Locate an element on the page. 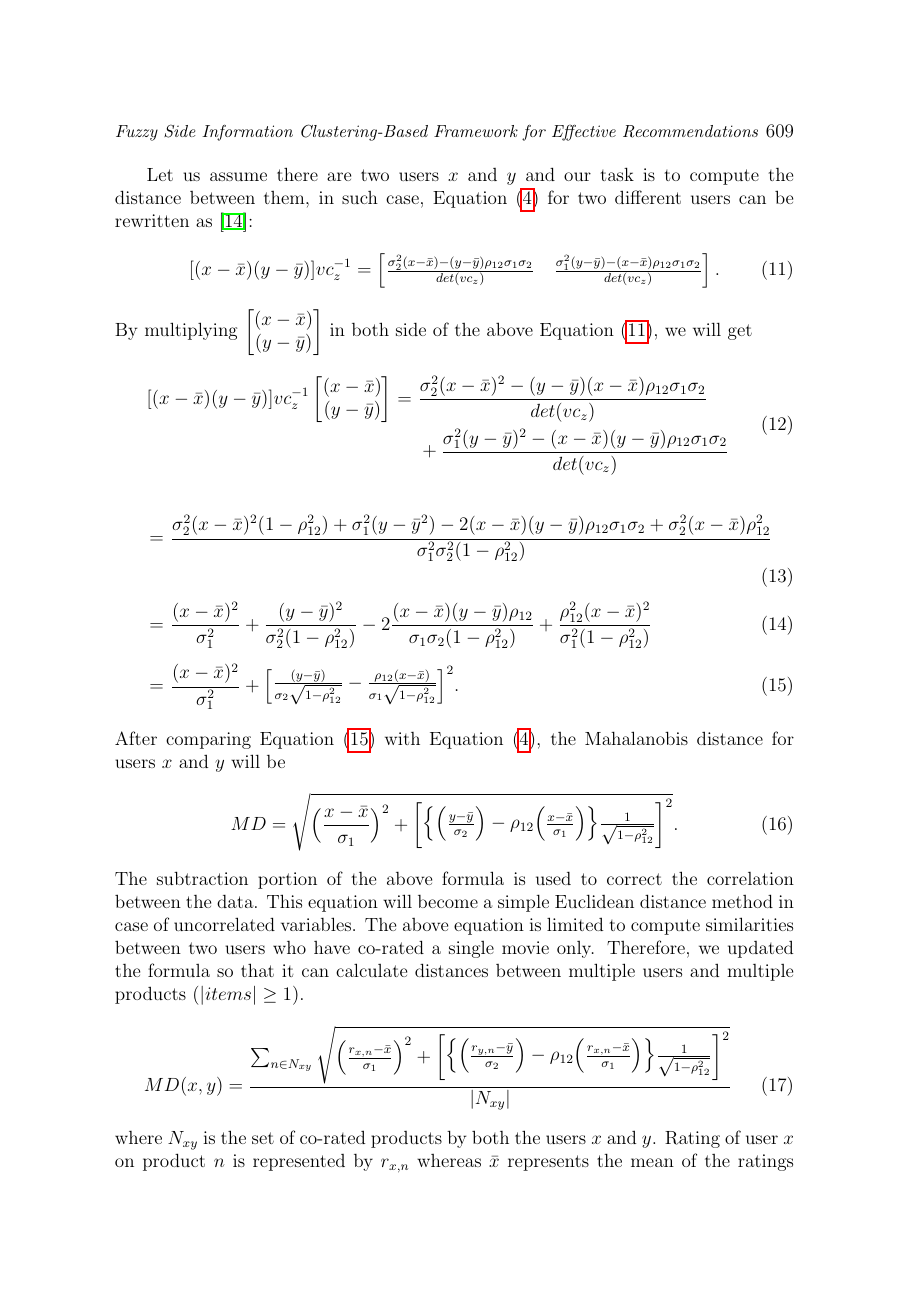  multiplying is located at coordinates (191, 331).
